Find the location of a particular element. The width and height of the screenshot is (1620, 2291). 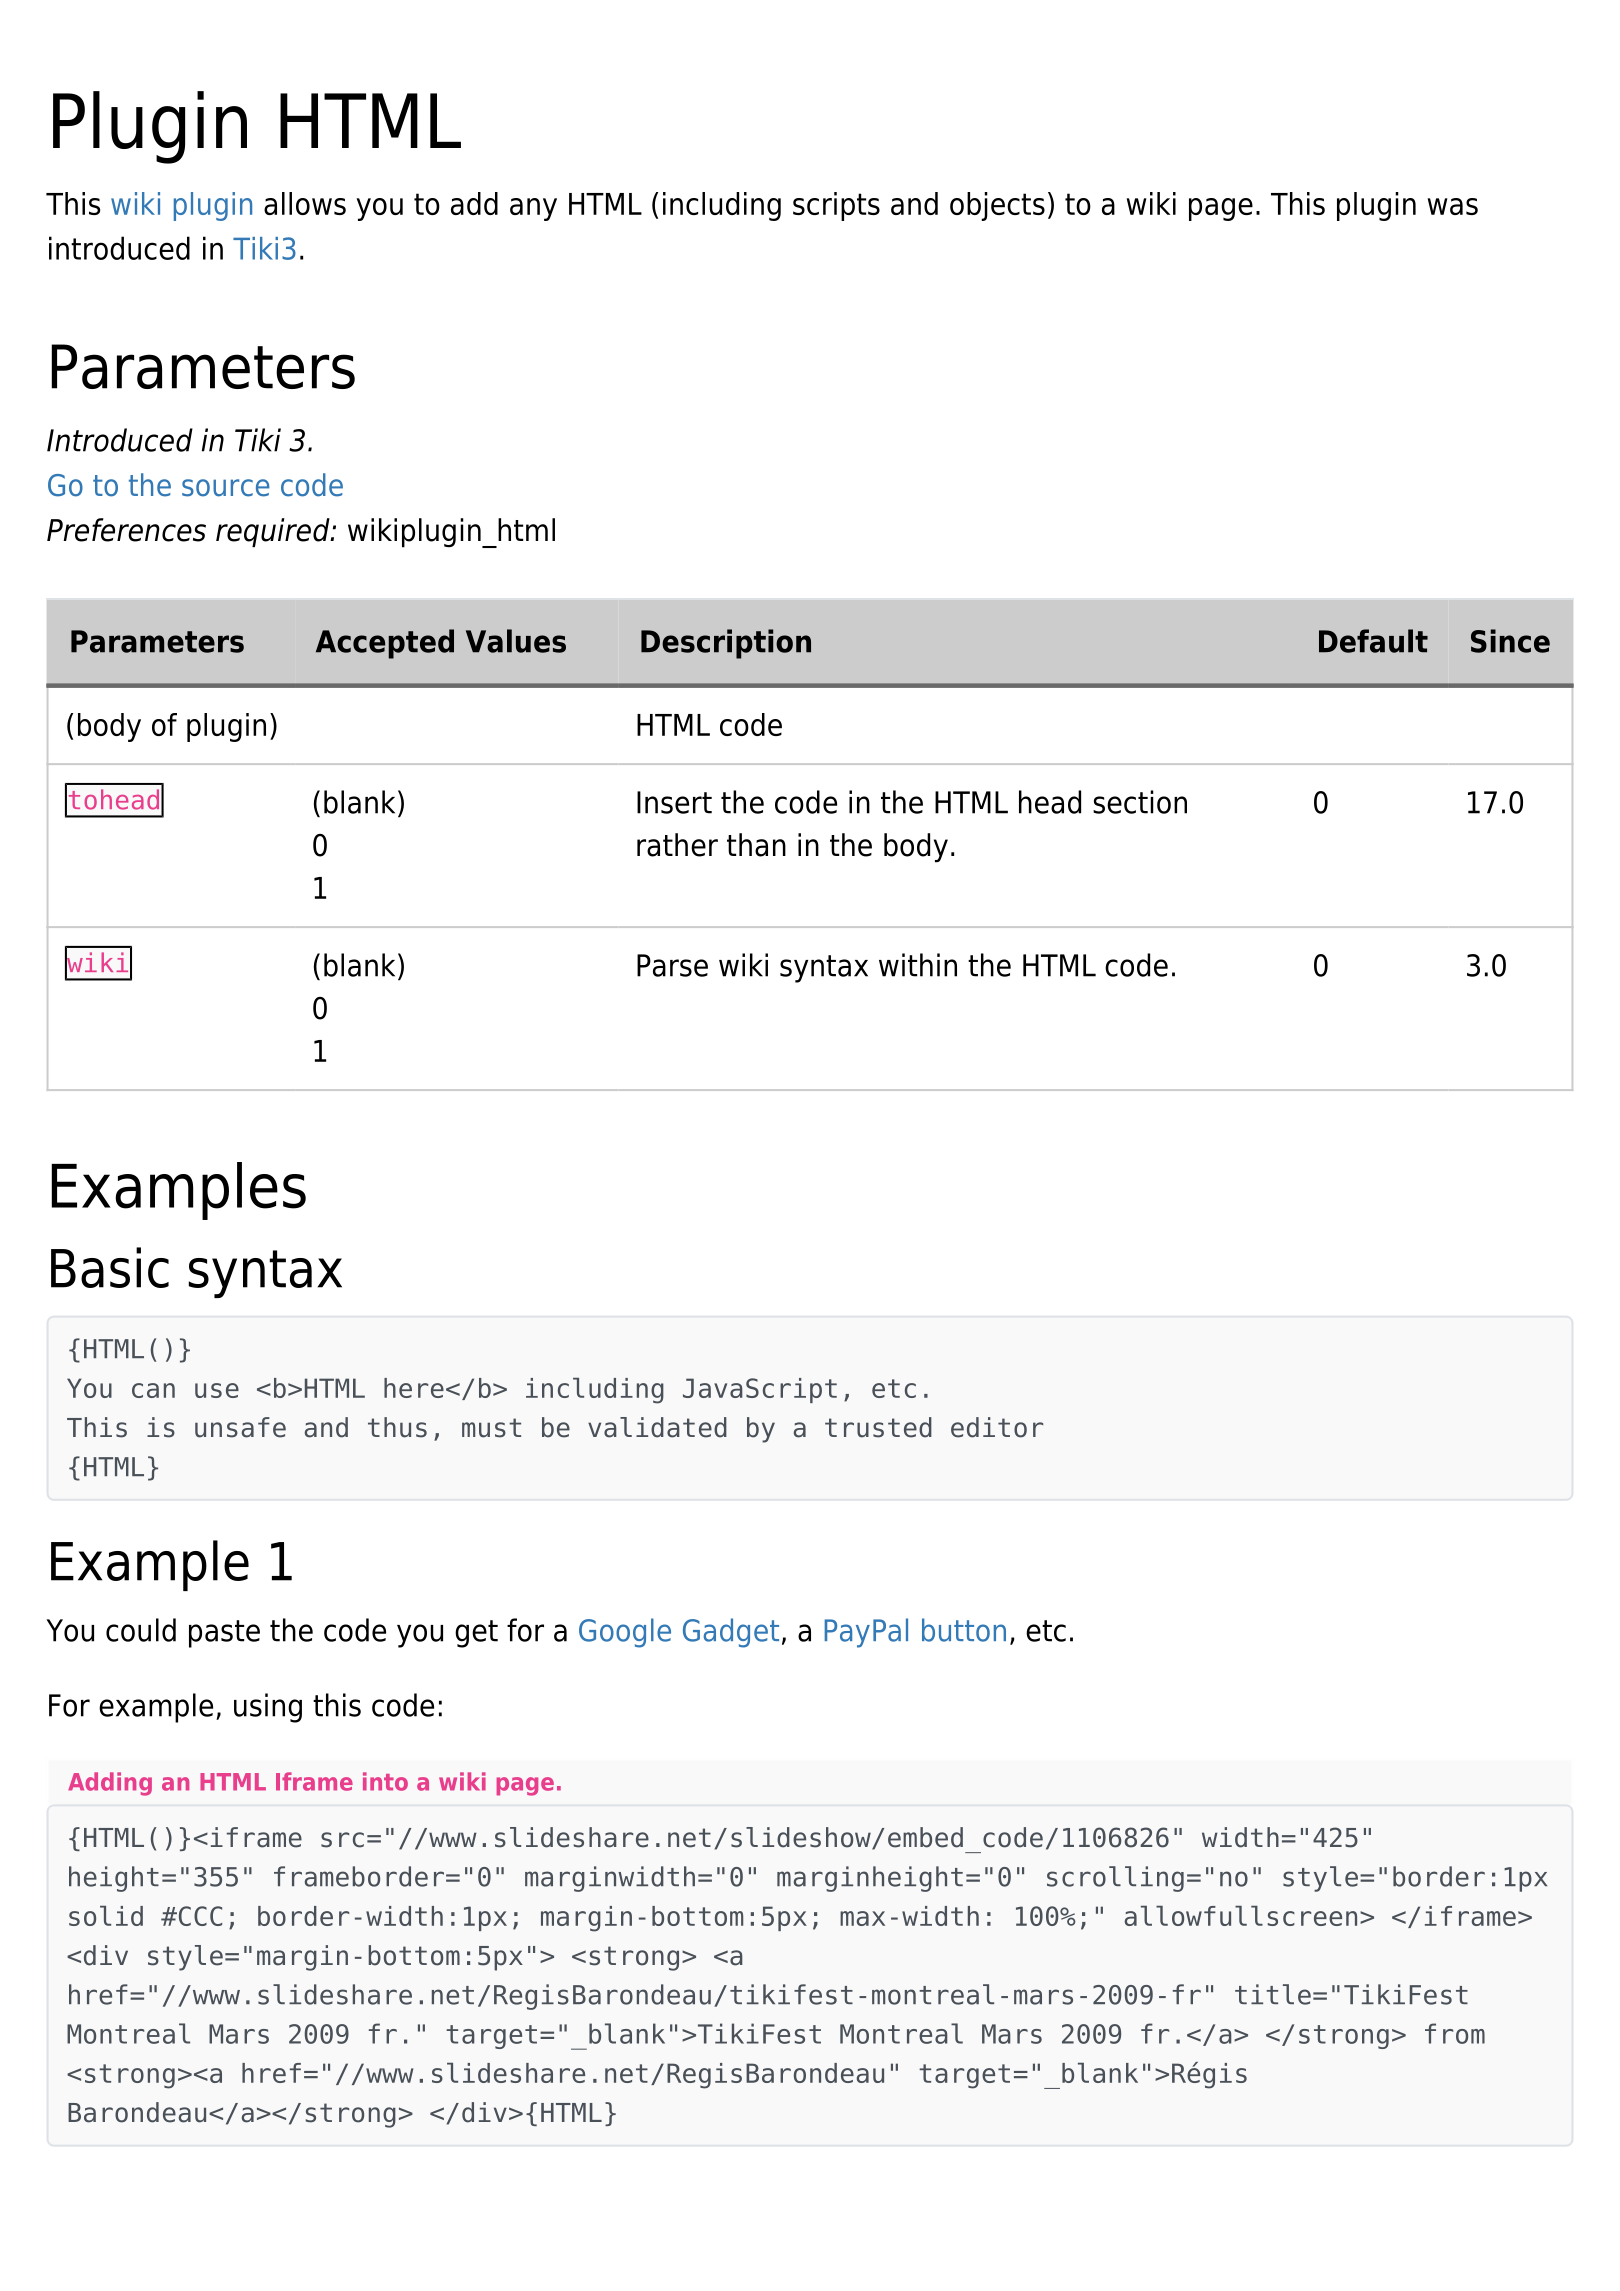

allowfullscreen is located at coordinates (1241, 1916).
